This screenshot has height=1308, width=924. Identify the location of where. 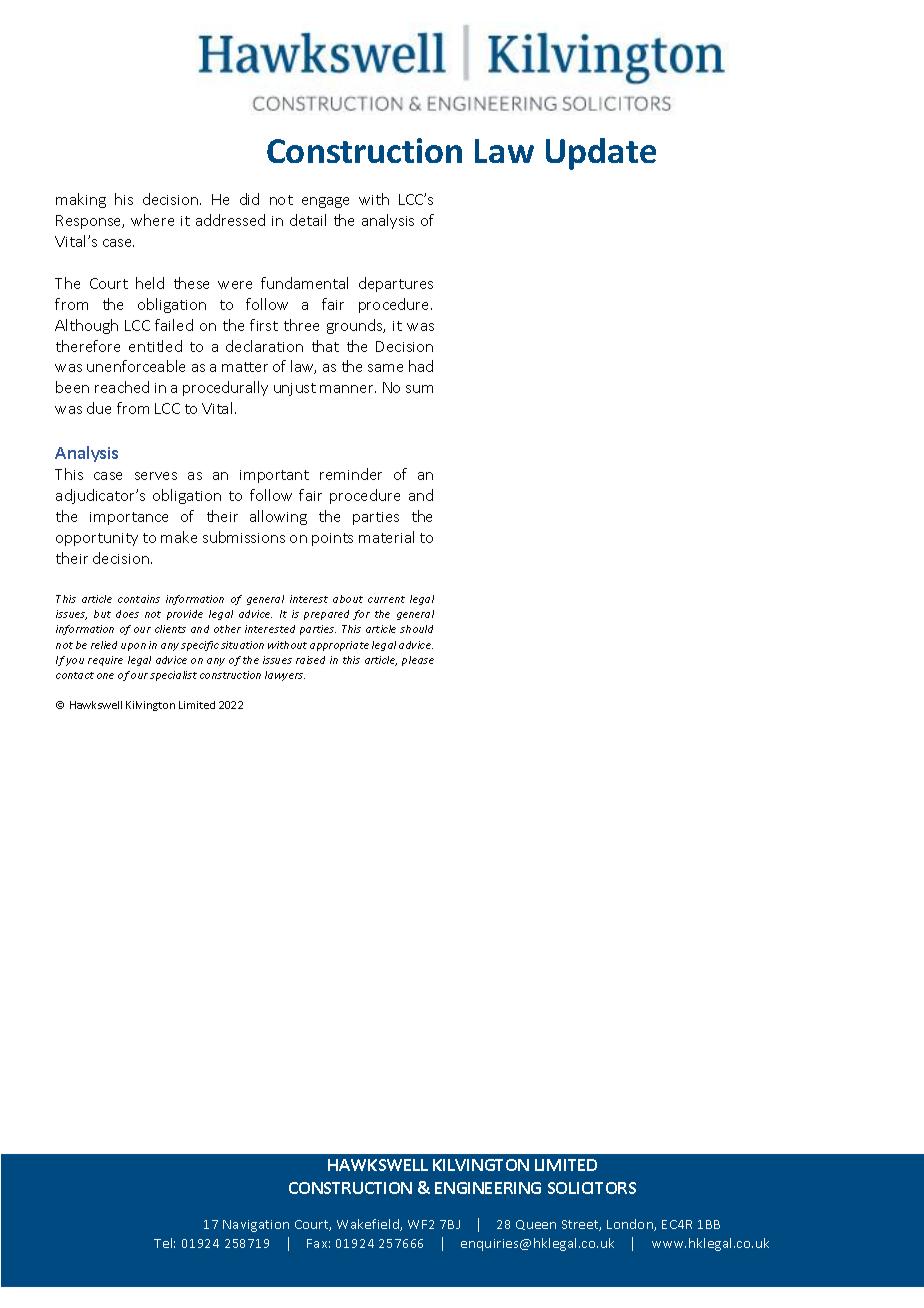
(152, 220).
